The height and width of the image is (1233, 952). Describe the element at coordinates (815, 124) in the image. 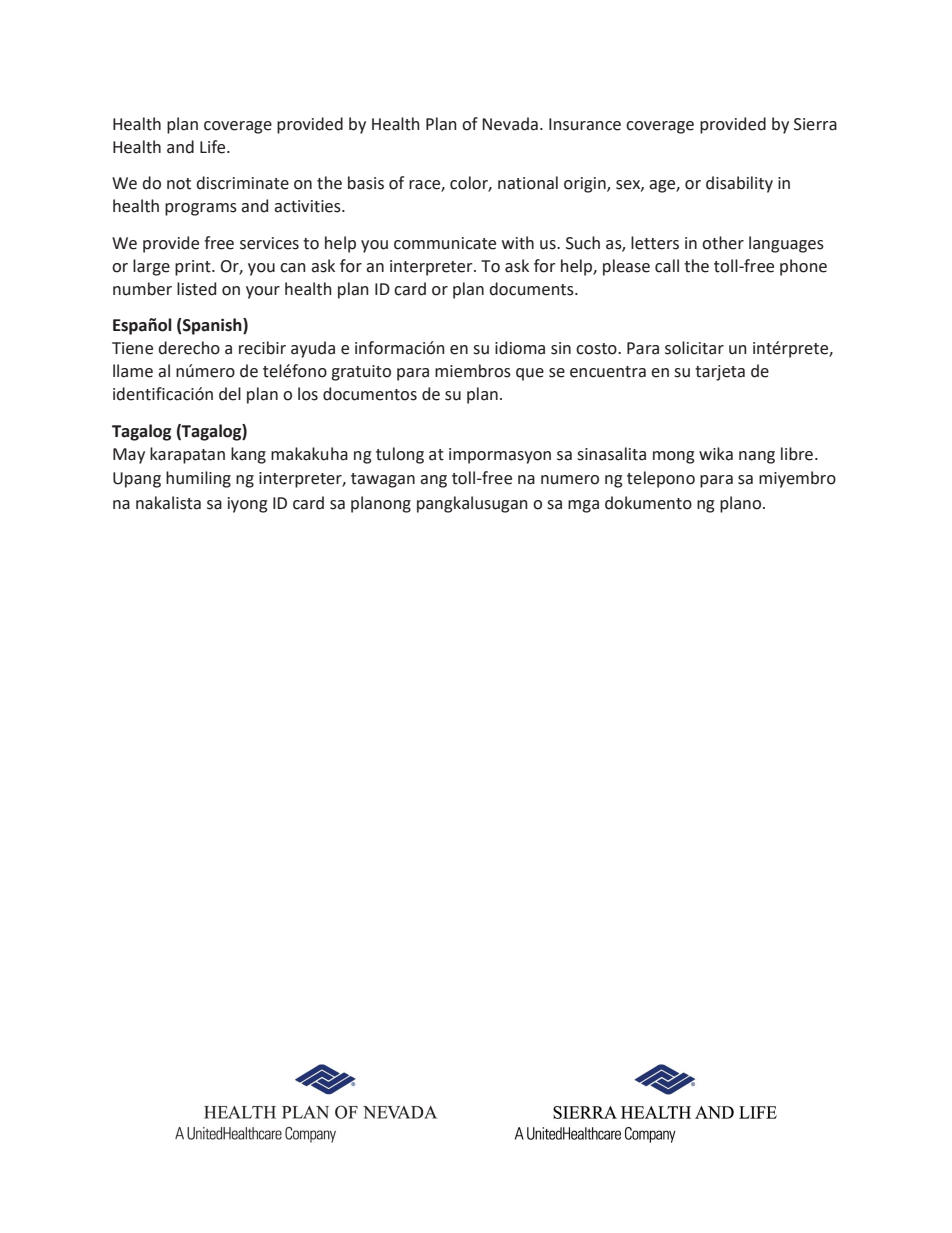

I see `Sierra` at that location.
